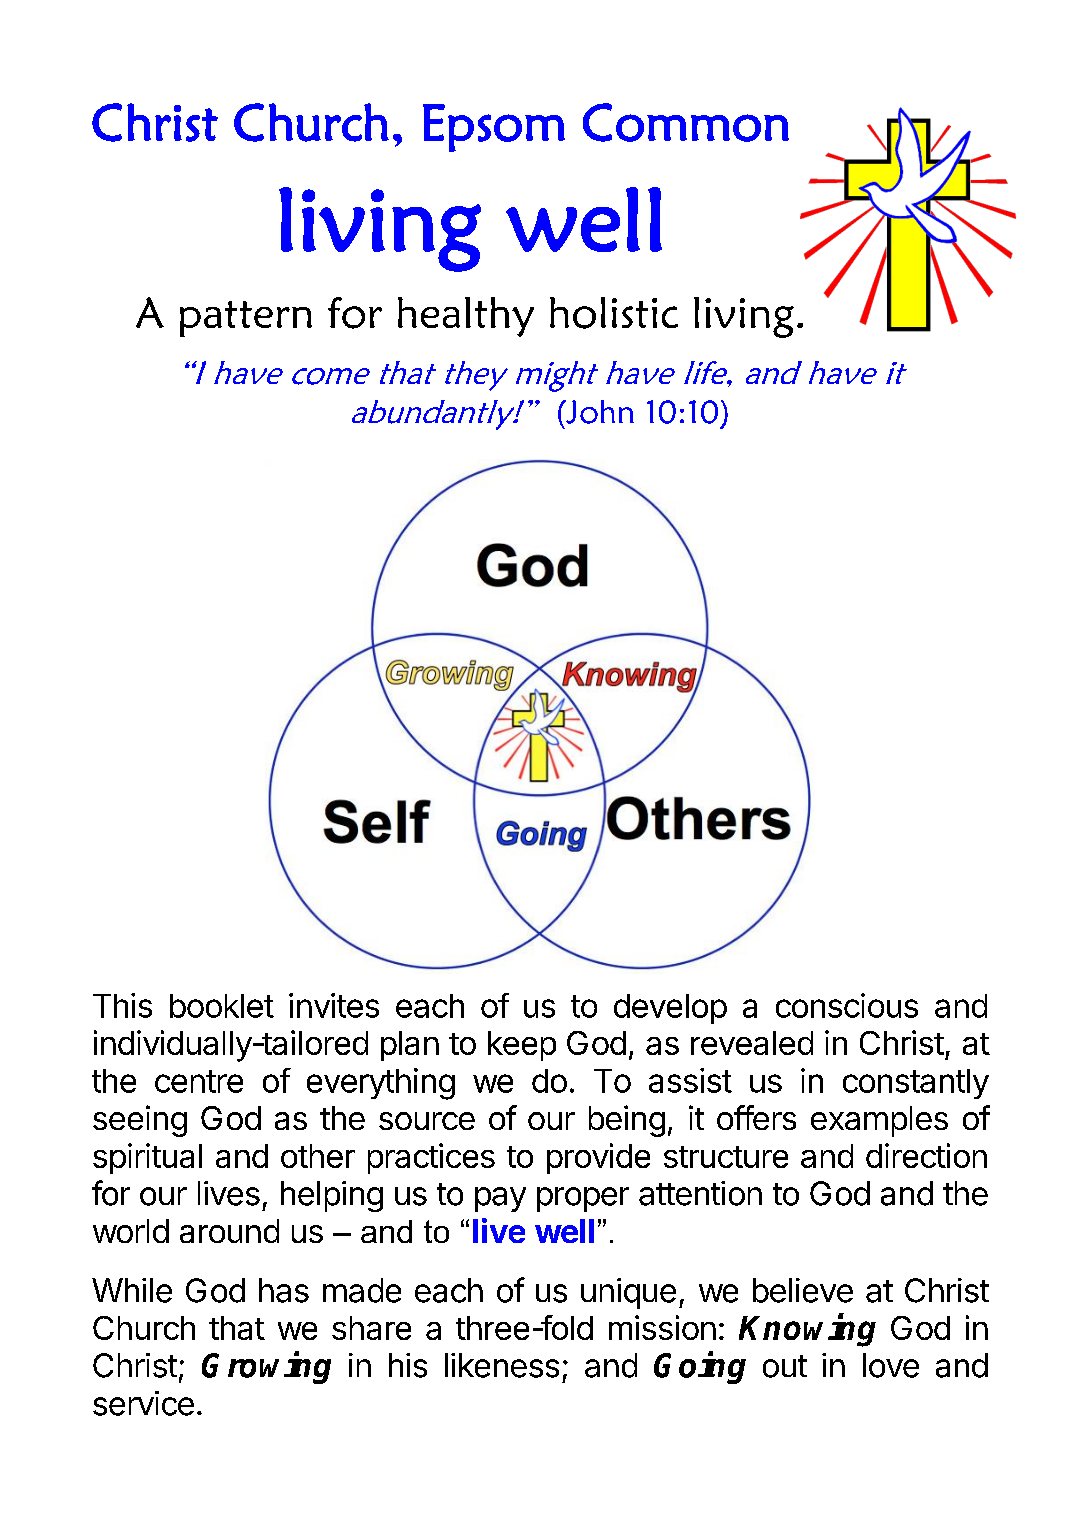 The width and height of the screenshot is (1080, 1528). What do you see at coordinates (199, 1081) in the screenshot?
I see `centre` at bounding box center [199, 1081].
